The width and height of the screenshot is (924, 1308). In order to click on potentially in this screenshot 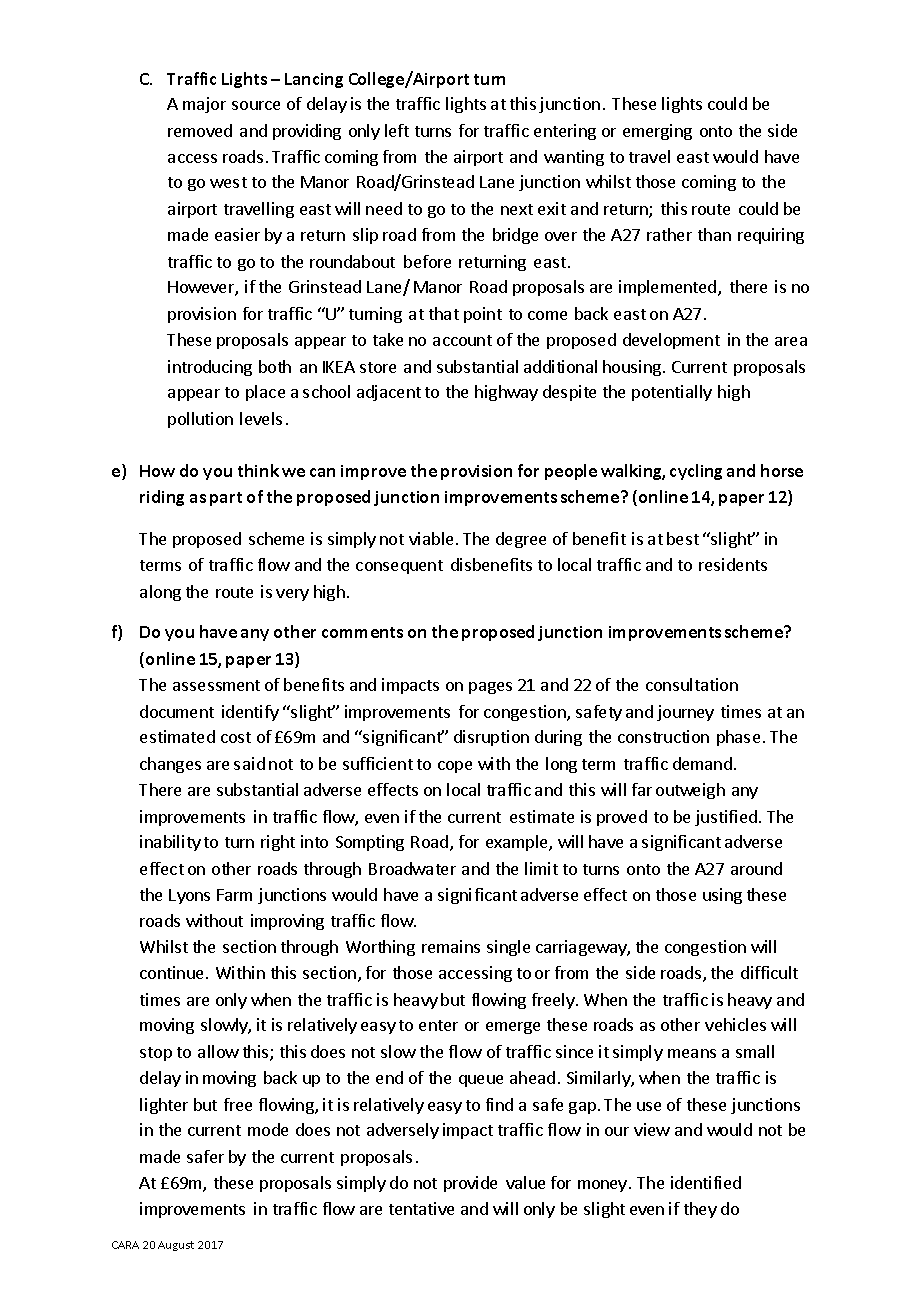, I will do `click(672, 393)`.
